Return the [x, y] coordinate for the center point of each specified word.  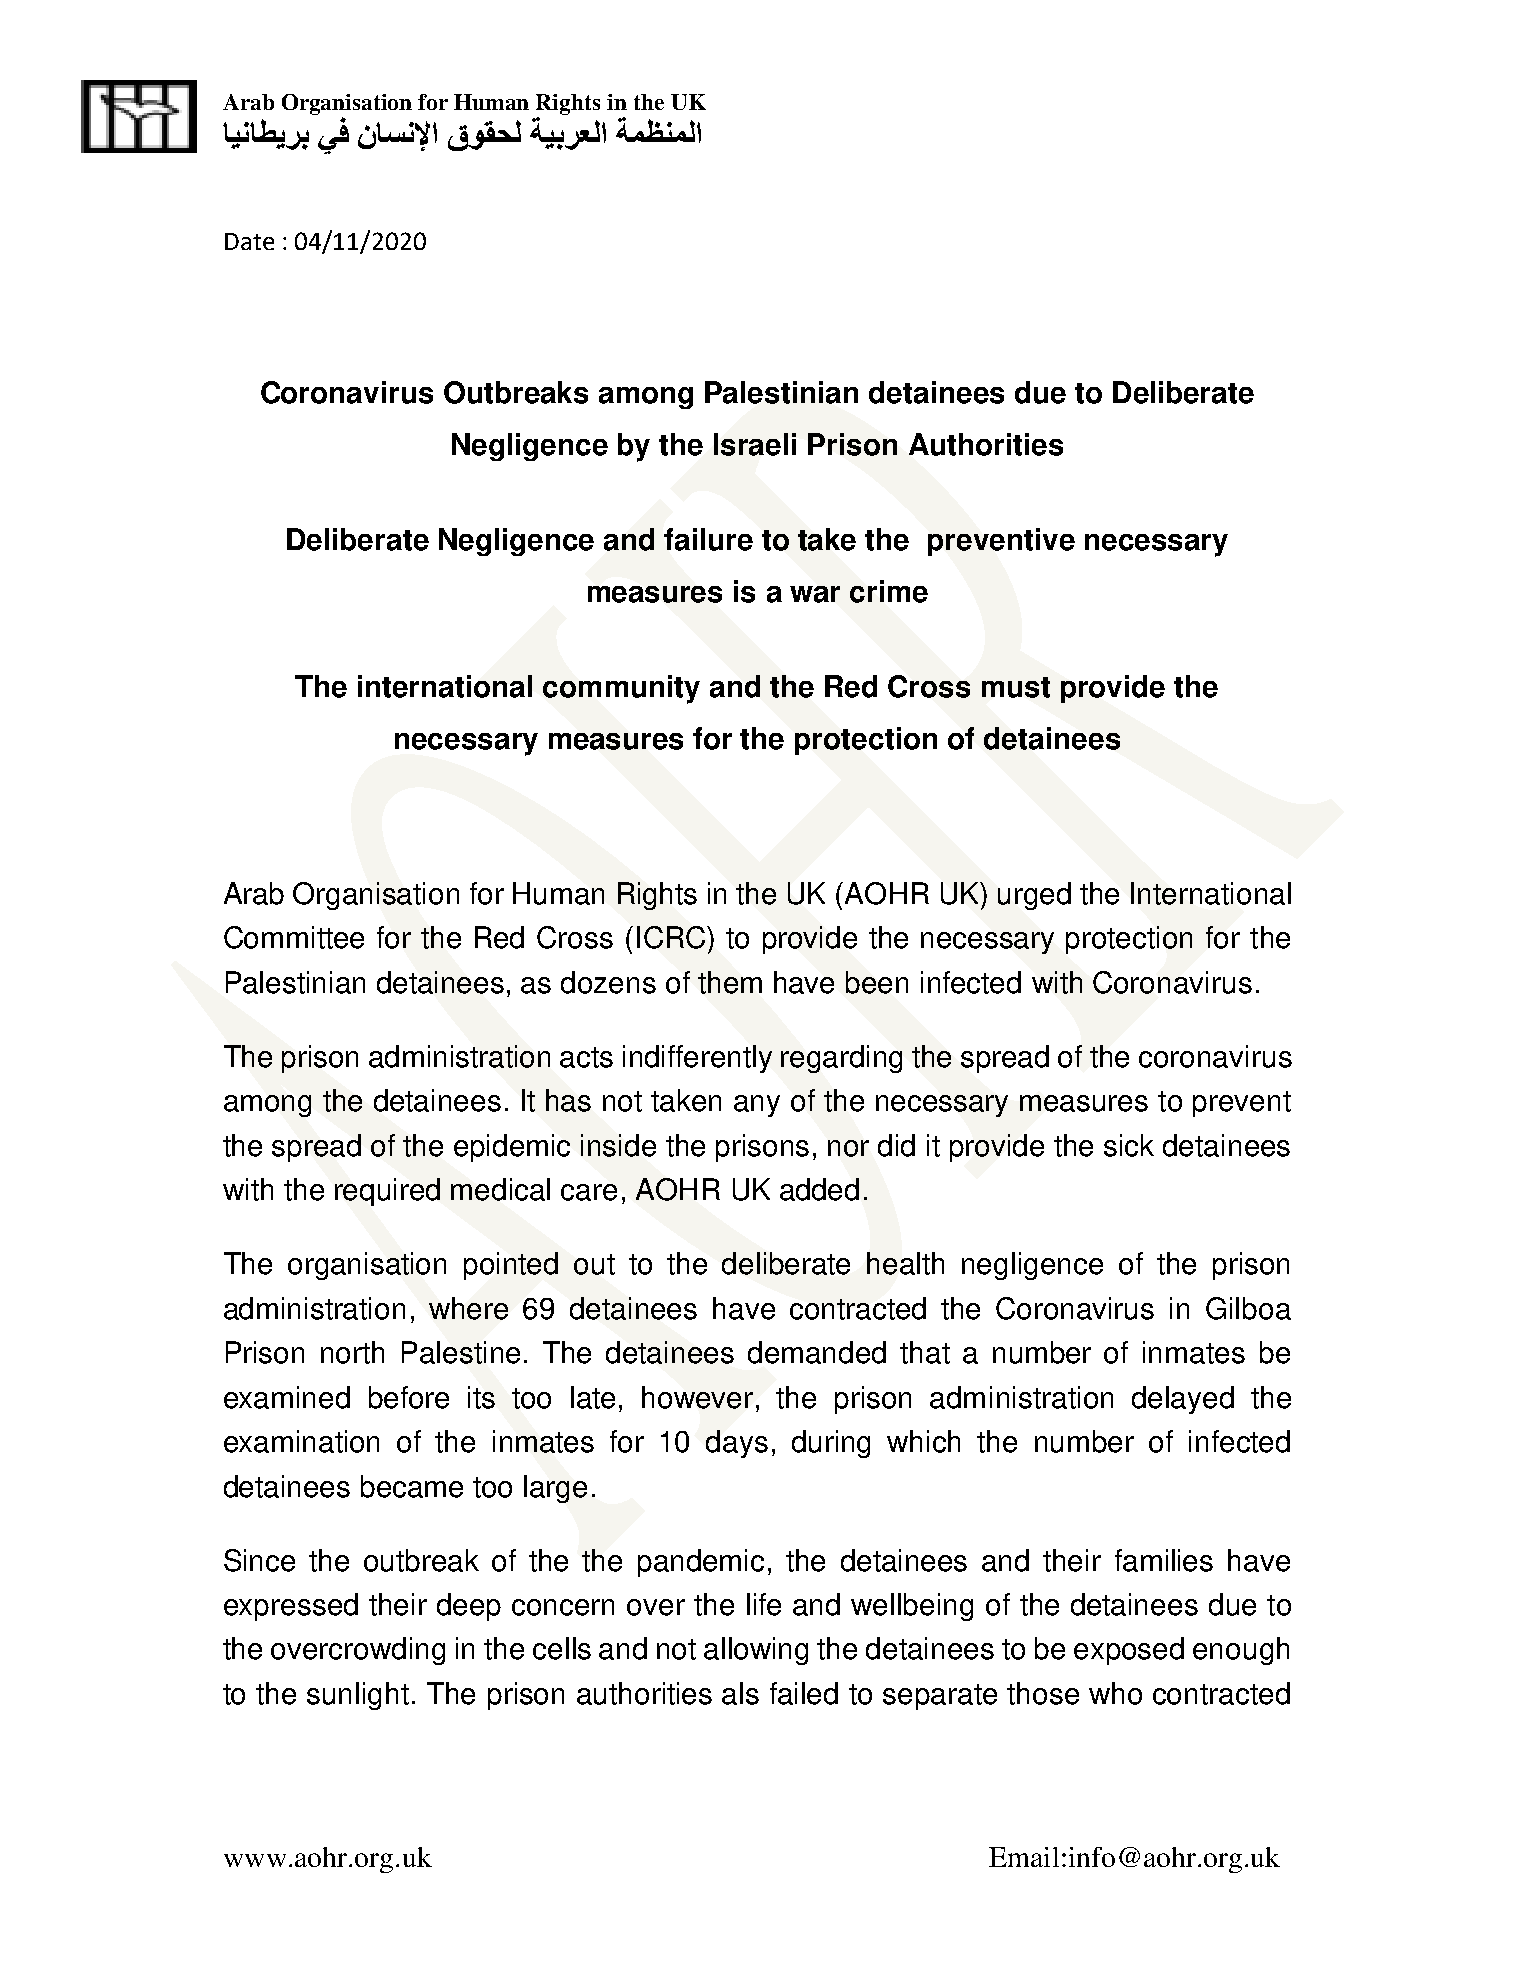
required [387, 1192]
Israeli [755, 444]
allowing [756, 1651]
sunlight [358, 1696]
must [1016, 687]
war [815, 594]
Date [249, 241]
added [819, 1189]
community [621, 689]
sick [1129, 1145]
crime [889, 591]
